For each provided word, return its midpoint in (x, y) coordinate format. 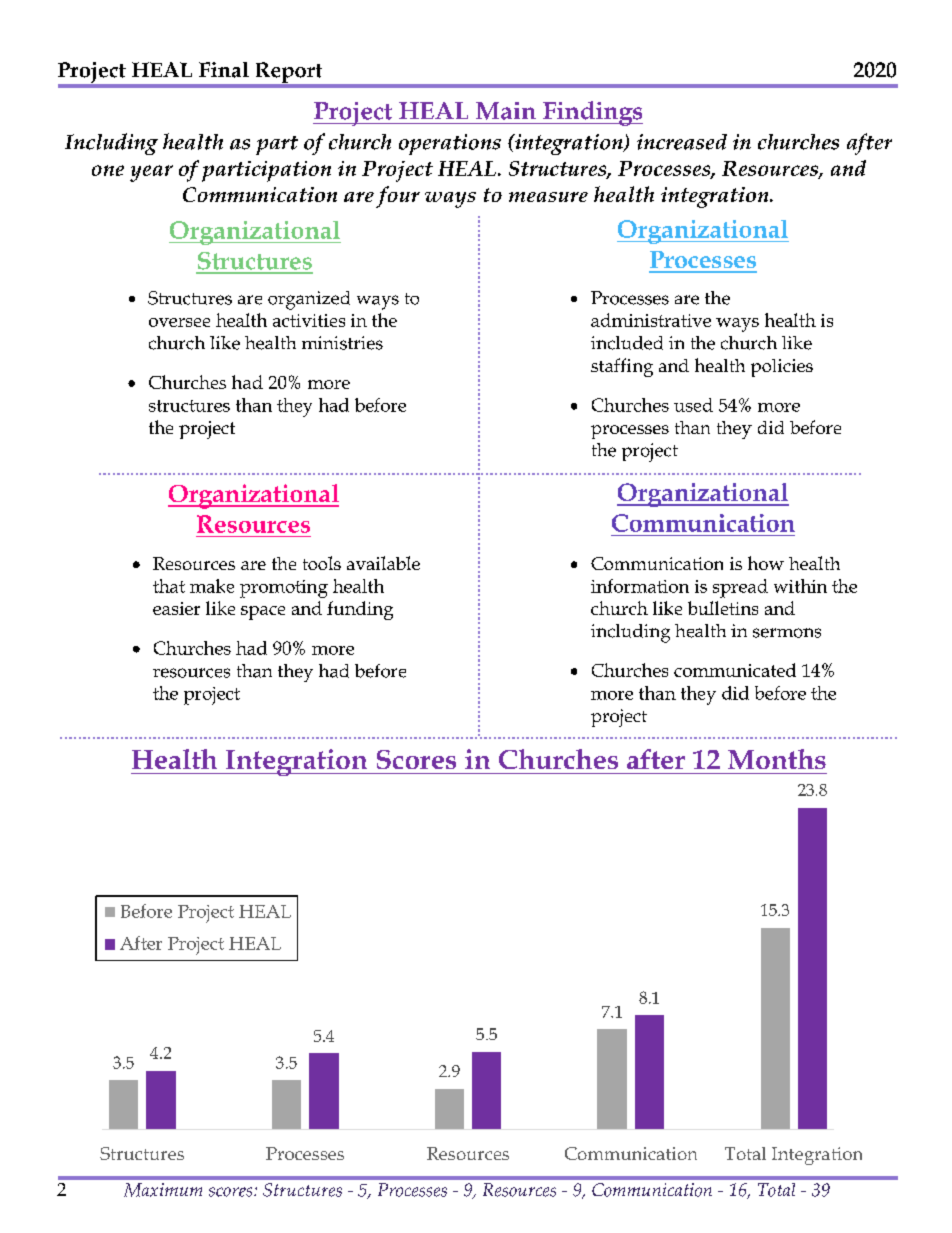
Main (506, 111)
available (383, 563)
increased (682, 142)
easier (176, 608)
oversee (179, 322)
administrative (651, 320)
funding (360, 610)
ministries (342, 343)
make (212, 586)
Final (224, 70)
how (766, 563)
